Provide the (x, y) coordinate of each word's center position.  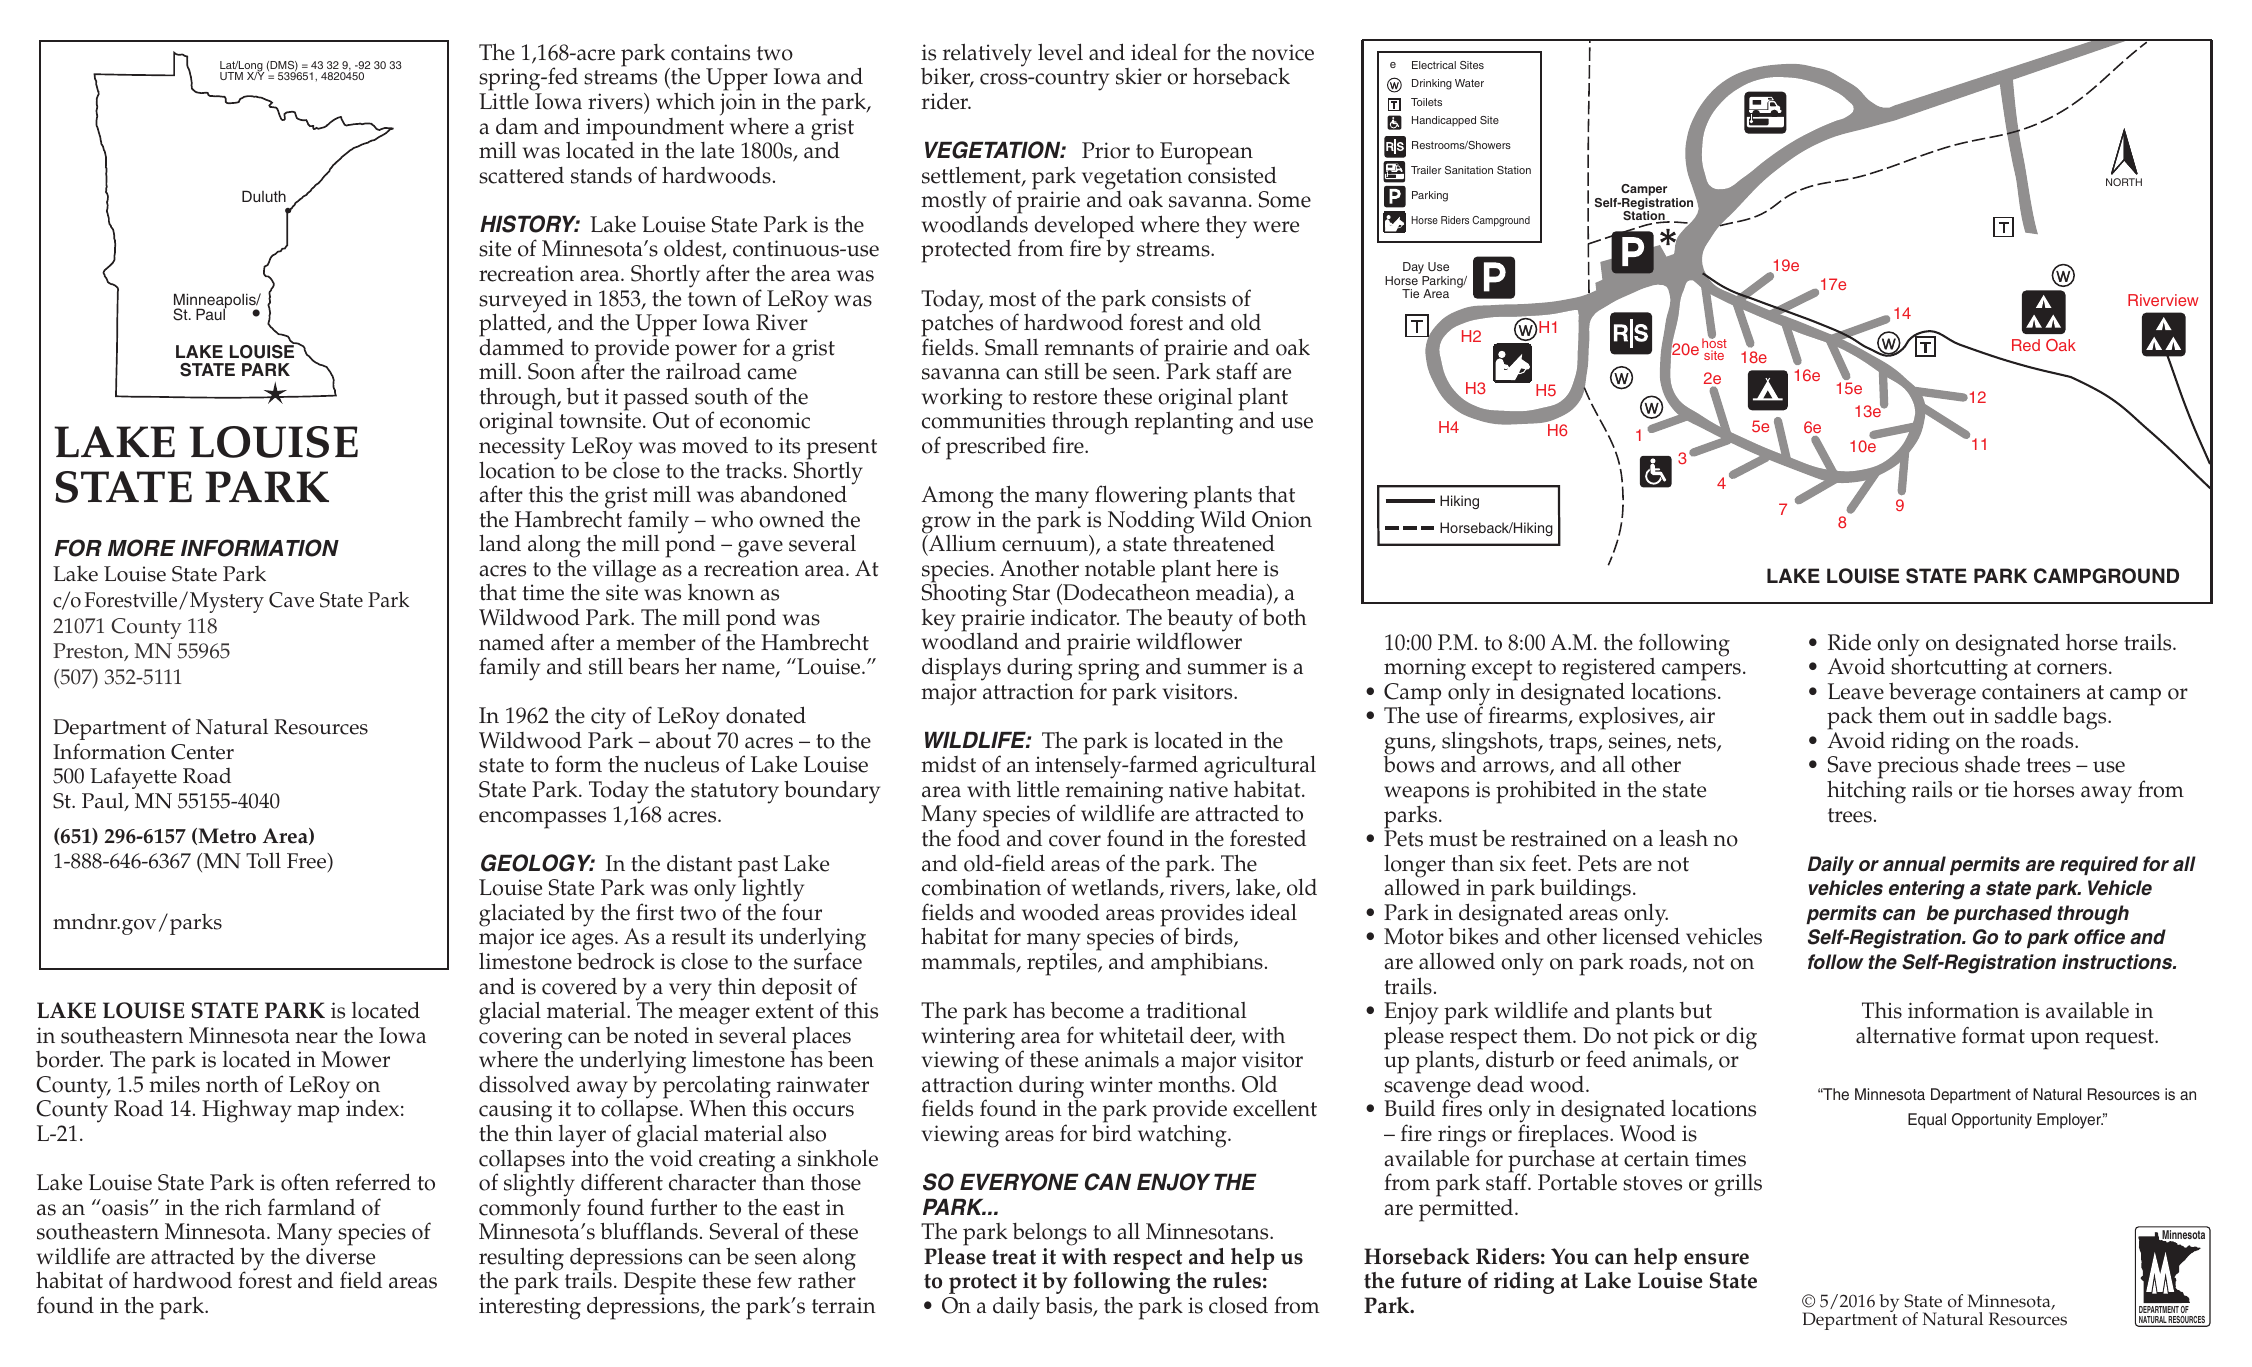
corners (2072, 669)
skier (1139, 76)
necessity (522, 449)
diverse (340, 1255)
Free (308, 862)
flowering (1141, 498)
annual (1914, 864)
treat (1014, 1257)
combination (981, 887)
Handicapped (1444, 121)
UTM (231, 76)
